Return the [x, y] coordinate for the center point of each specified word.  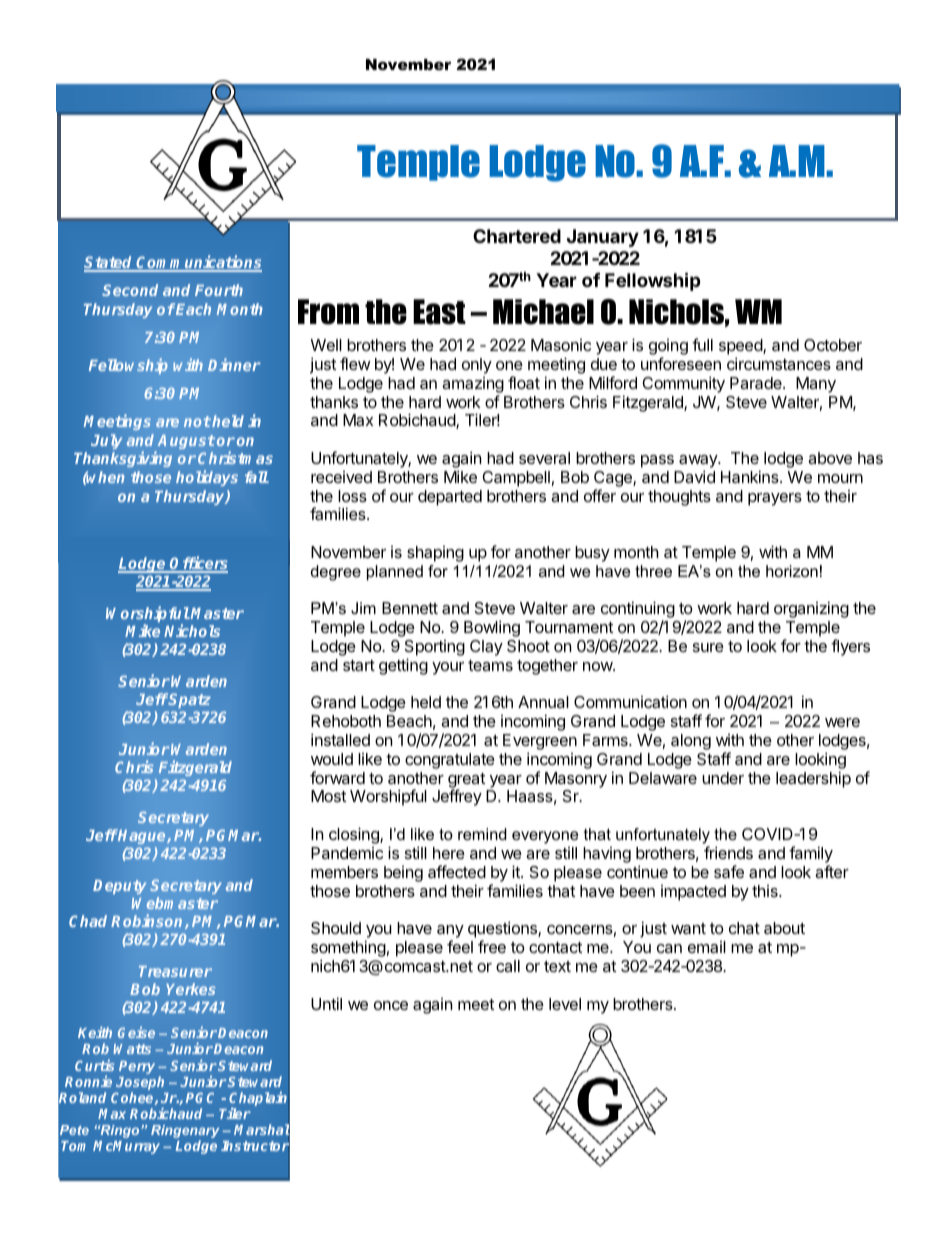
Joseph [140, 1084]
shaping [435, 554]
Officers [198, 564]
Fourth [219, 290]
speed [741, 348]
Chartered [517, 236]
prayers [775, 499]
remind [482, 834]
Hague [142, 838]
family [811, 854]
